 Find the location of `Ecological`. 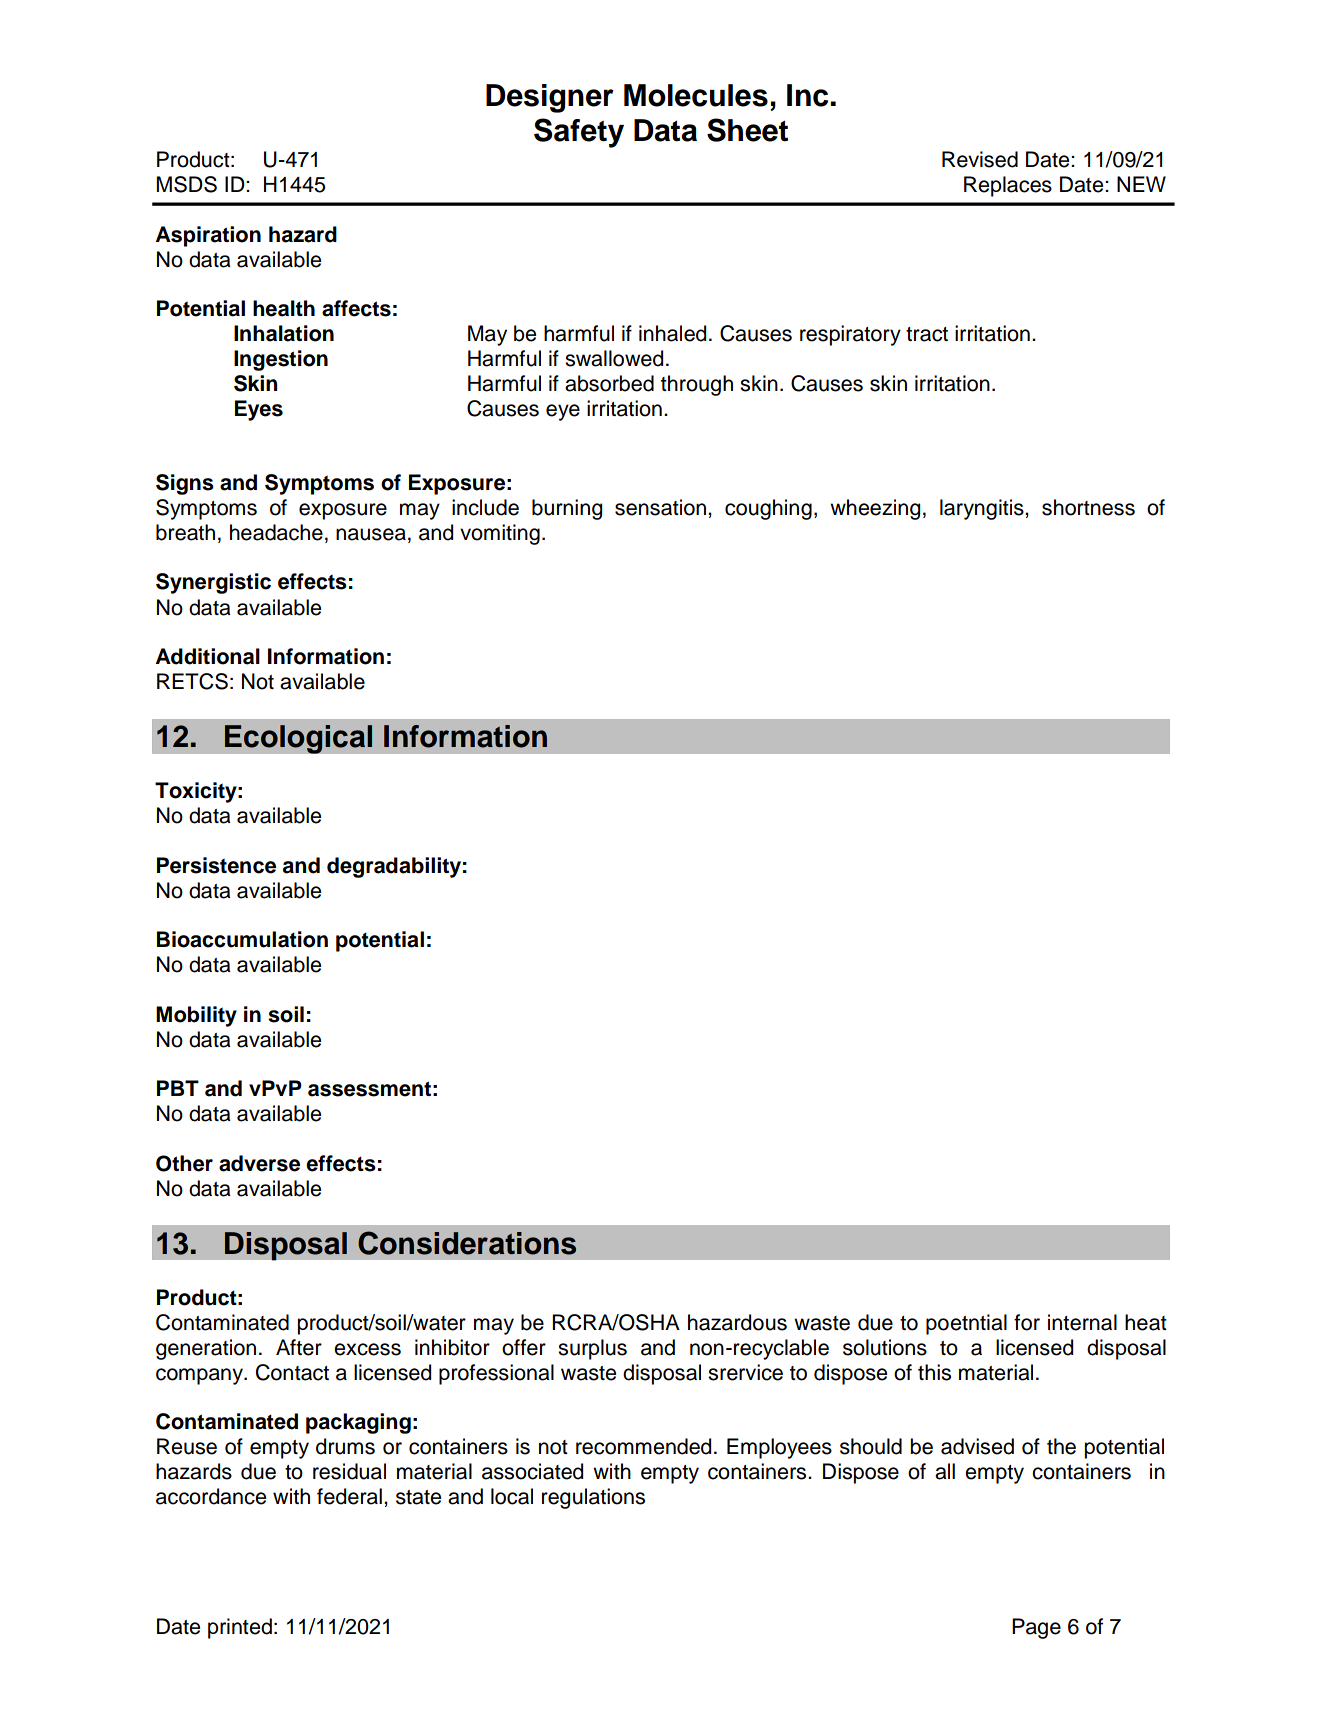

Ecological is located at coordinates (298, 739).
